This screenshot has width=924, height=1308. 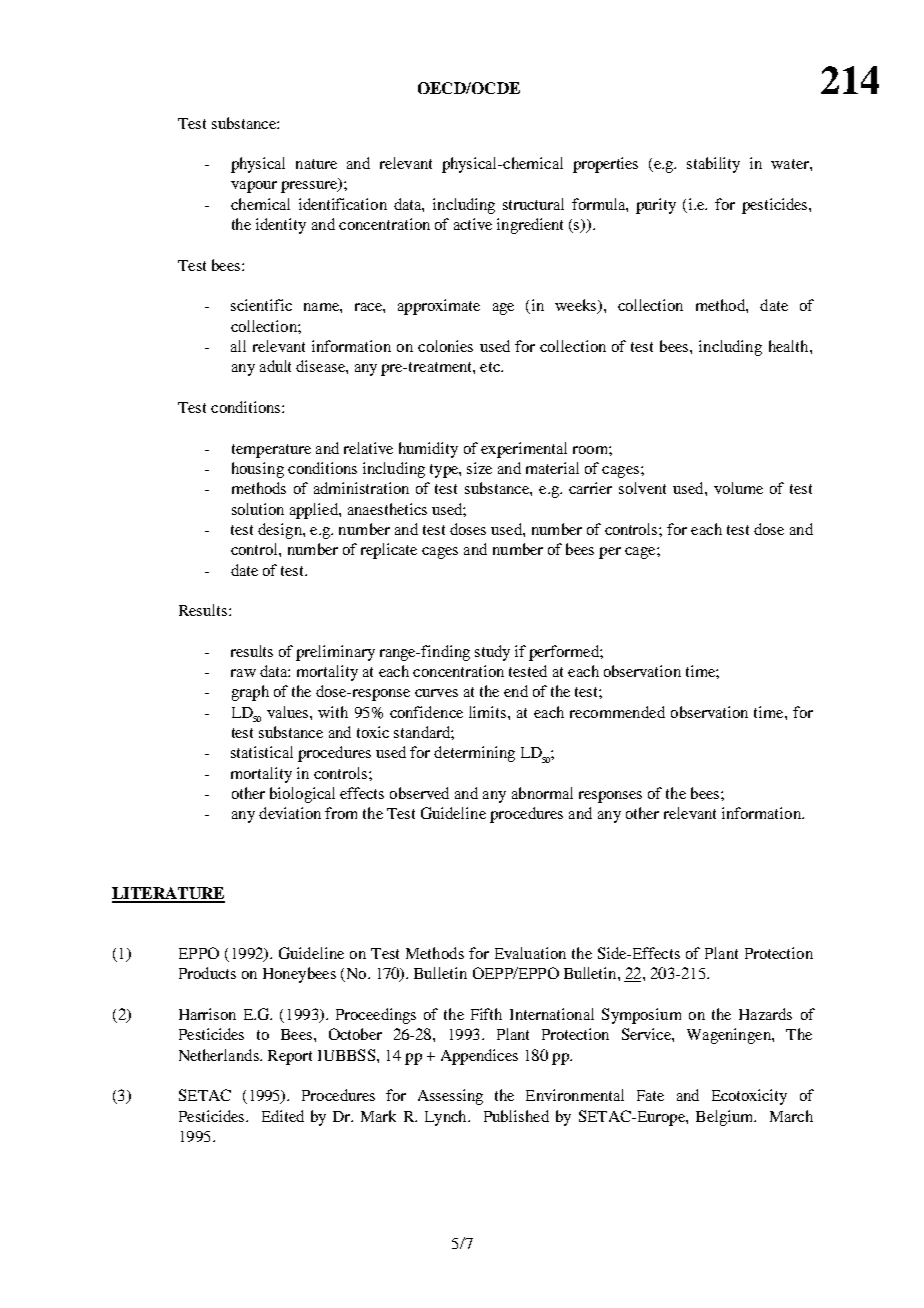 I want to click on Netherlands, so click(x=220, y=1055).
